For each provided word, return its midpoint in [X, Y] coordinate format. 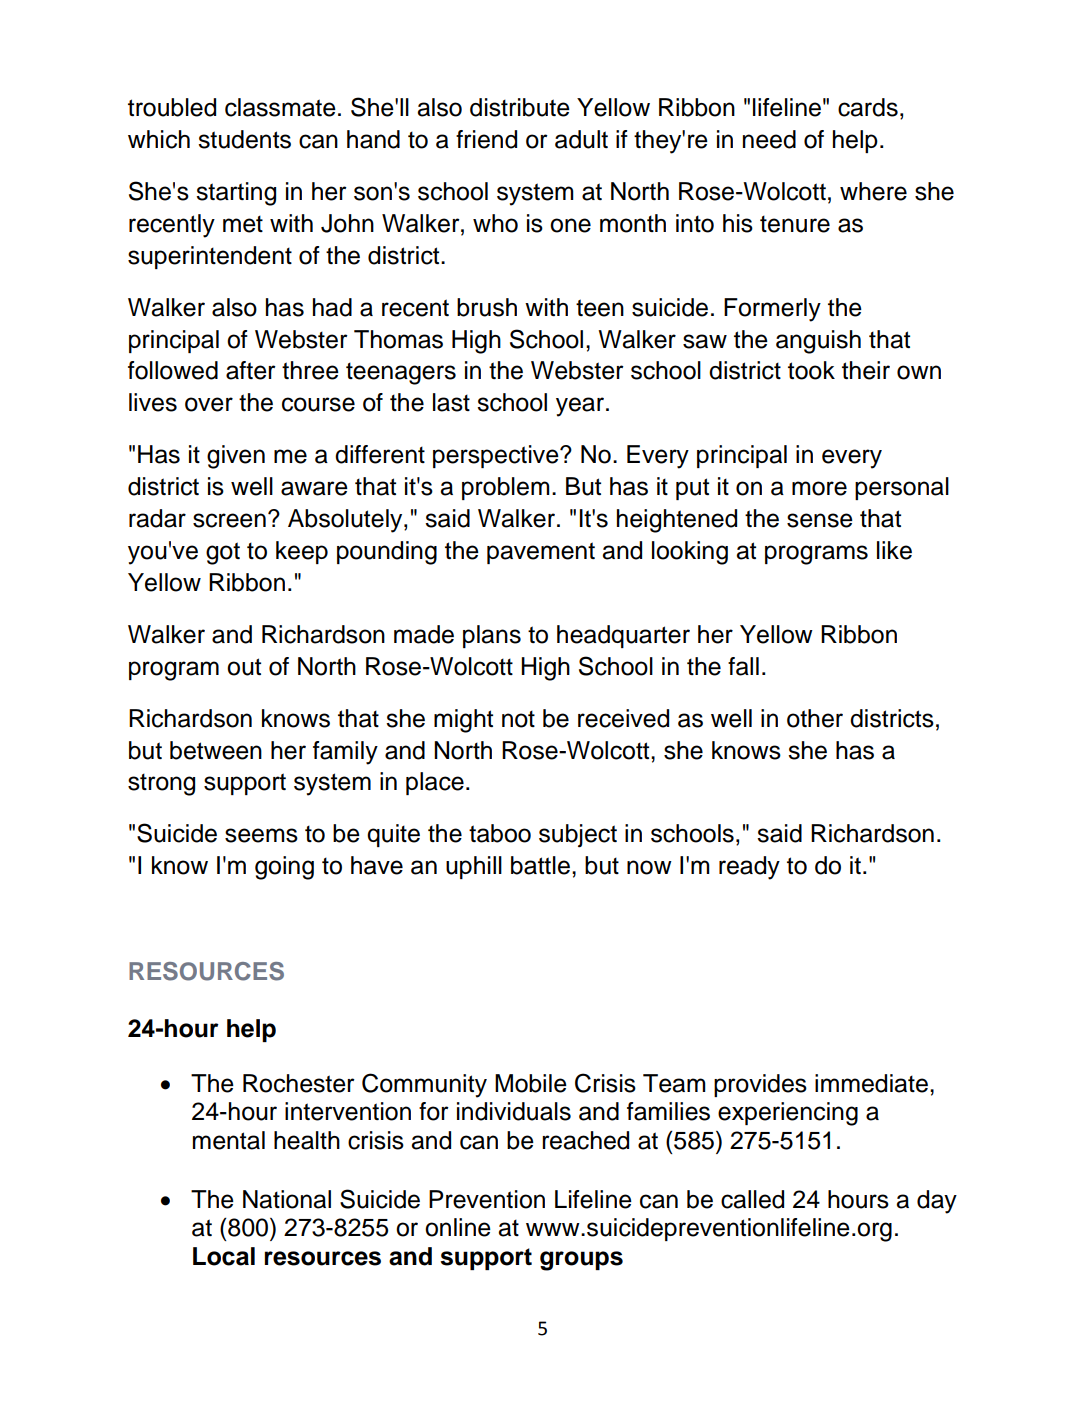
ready [749, 868]
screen [229, 520]
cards [868, 107]
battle [540, 865]
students [244, 139]
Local [224, 1256]
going [284, 868]
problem [506, 488]
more [819, 488]
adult [581, 139]
